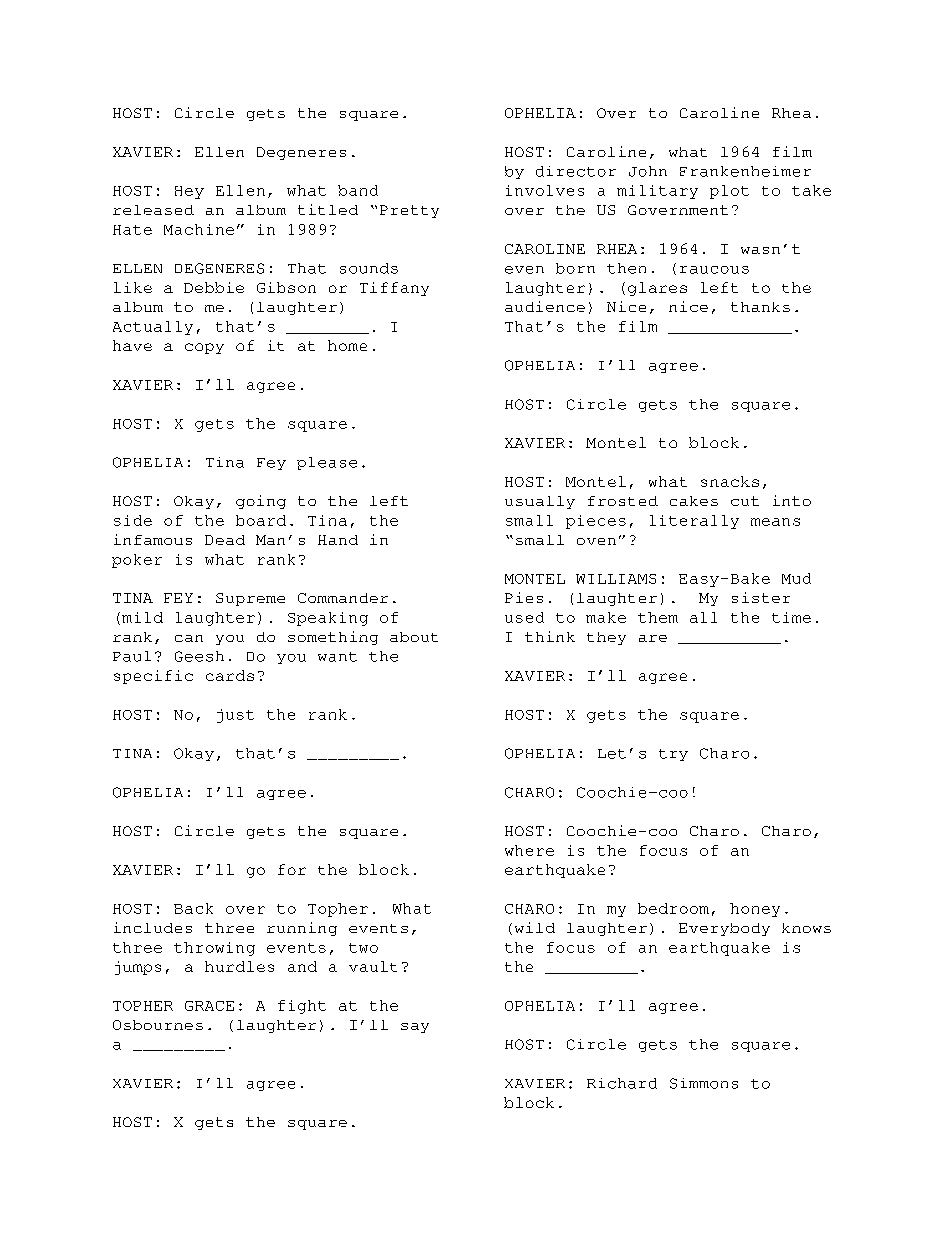 The image size is (952, 1233). Describe the element at coordinates (209, 1006) in the image. I see `GRACE` at that location.
